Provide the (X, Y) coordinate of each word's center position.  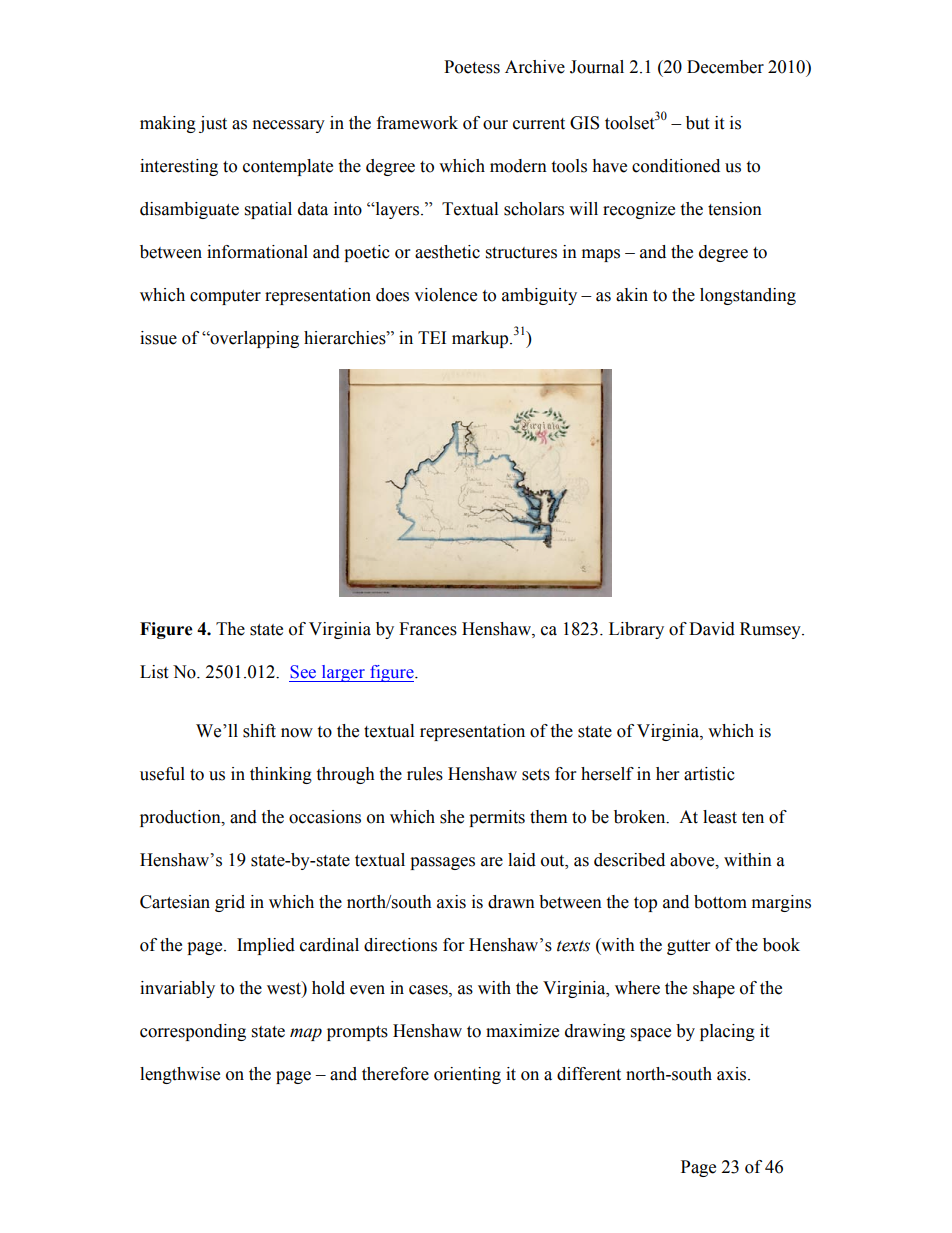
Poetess (472, 67)
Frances (428, 629)
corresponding (193, 1032)
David (712, 629)
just (213, 124)
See (303, 672)
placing (727, 1032)
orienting (467, 1075)
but (697, 123)
